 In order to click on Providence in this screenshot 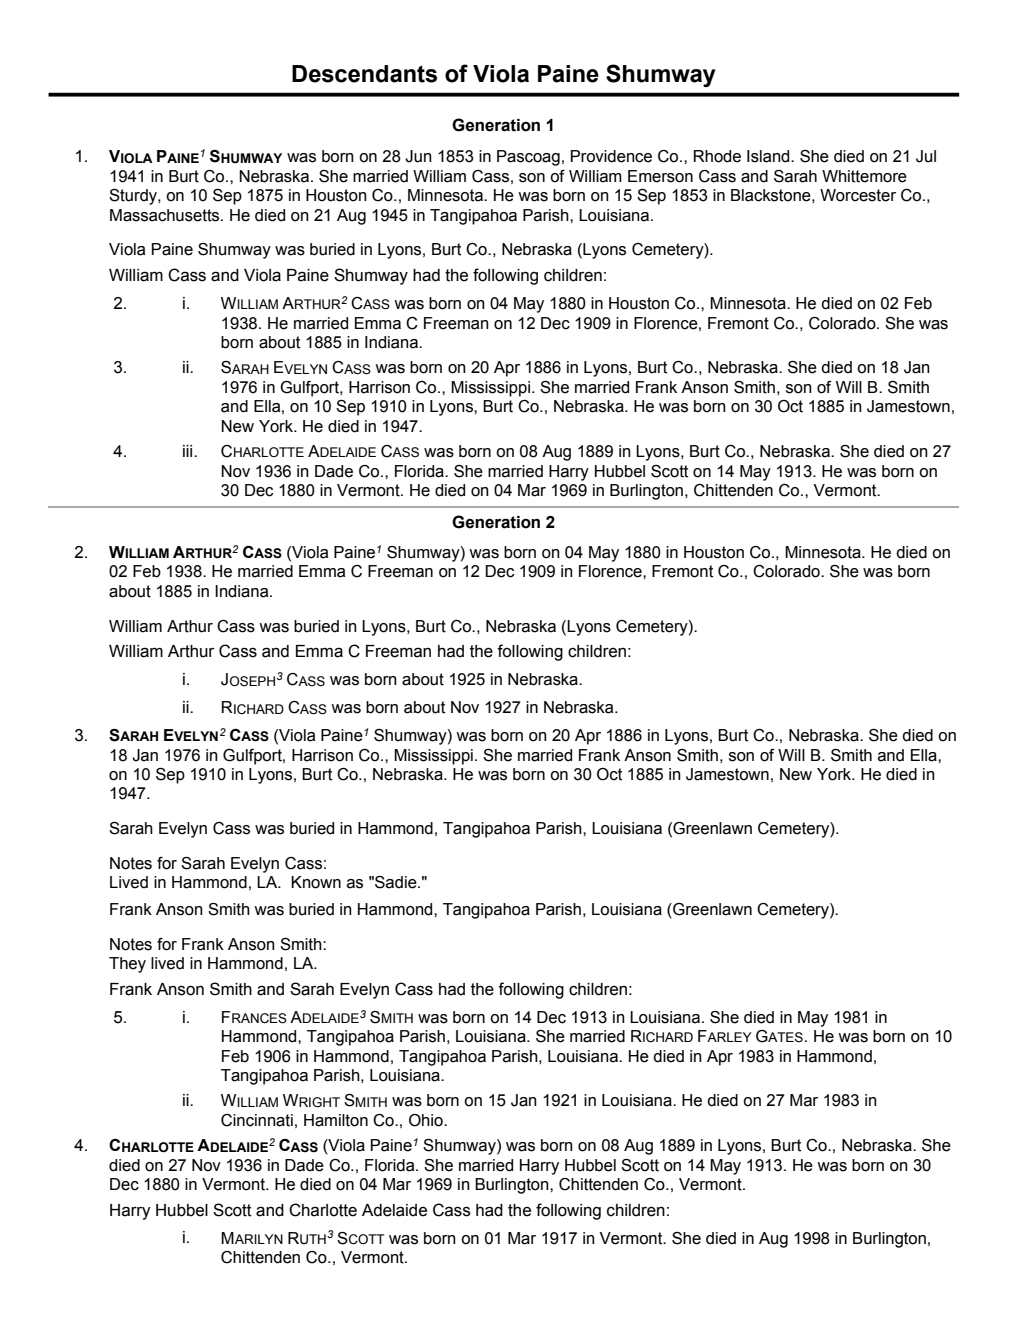, I will do `click(611, 156)`.
